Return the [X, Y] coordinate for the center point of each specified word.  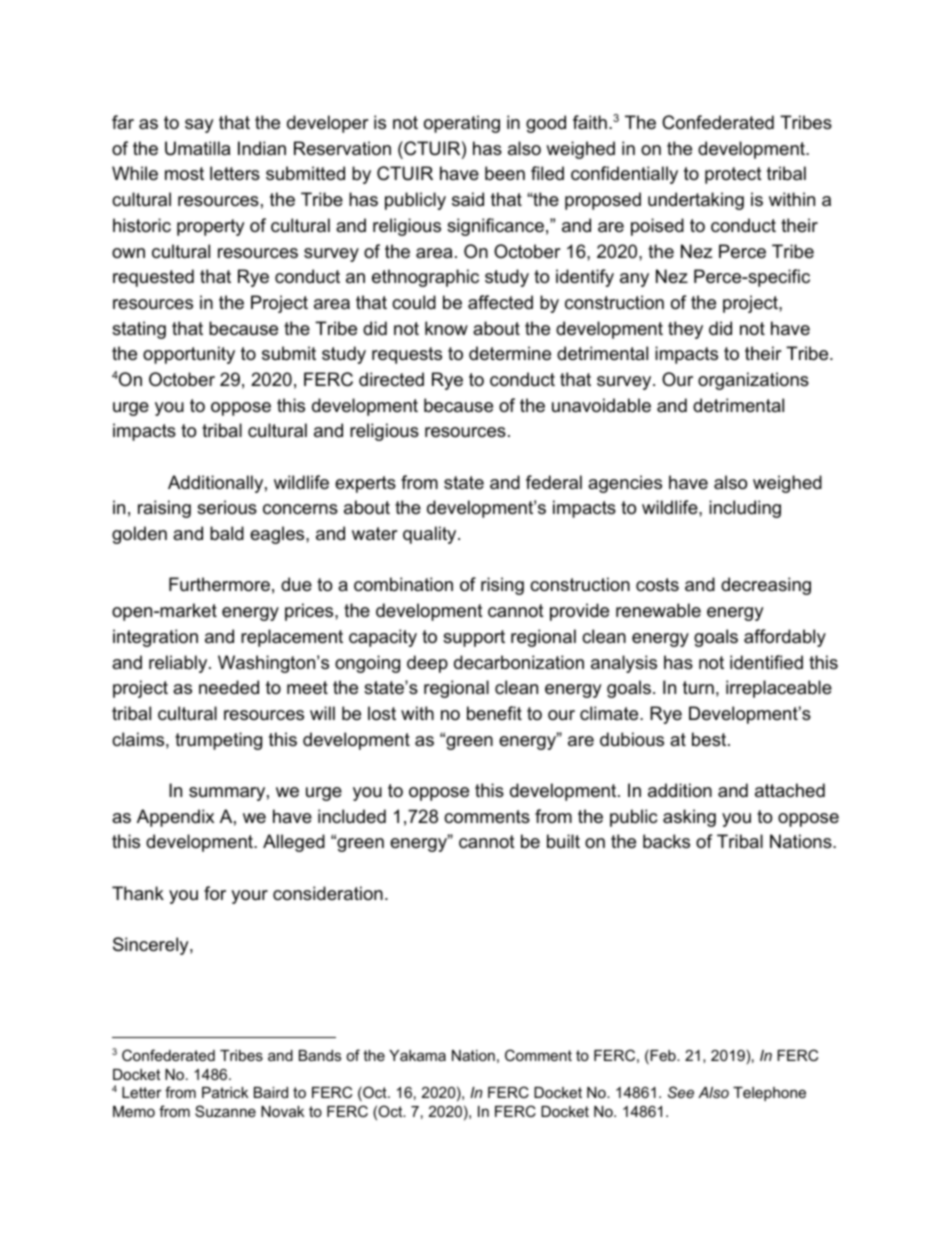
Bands [320, 1055]
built [563, 841]
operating [462, 124]
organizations [753, 381]
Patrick [225, 1092]
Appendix [175, 818]
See [681, 1092]
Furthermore [219, 584]
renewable [658, 610]
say [199, 126]
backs [666, 841]
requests [407, 355]
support [474, 638]
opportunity [189, 355]
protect [733, 175]
